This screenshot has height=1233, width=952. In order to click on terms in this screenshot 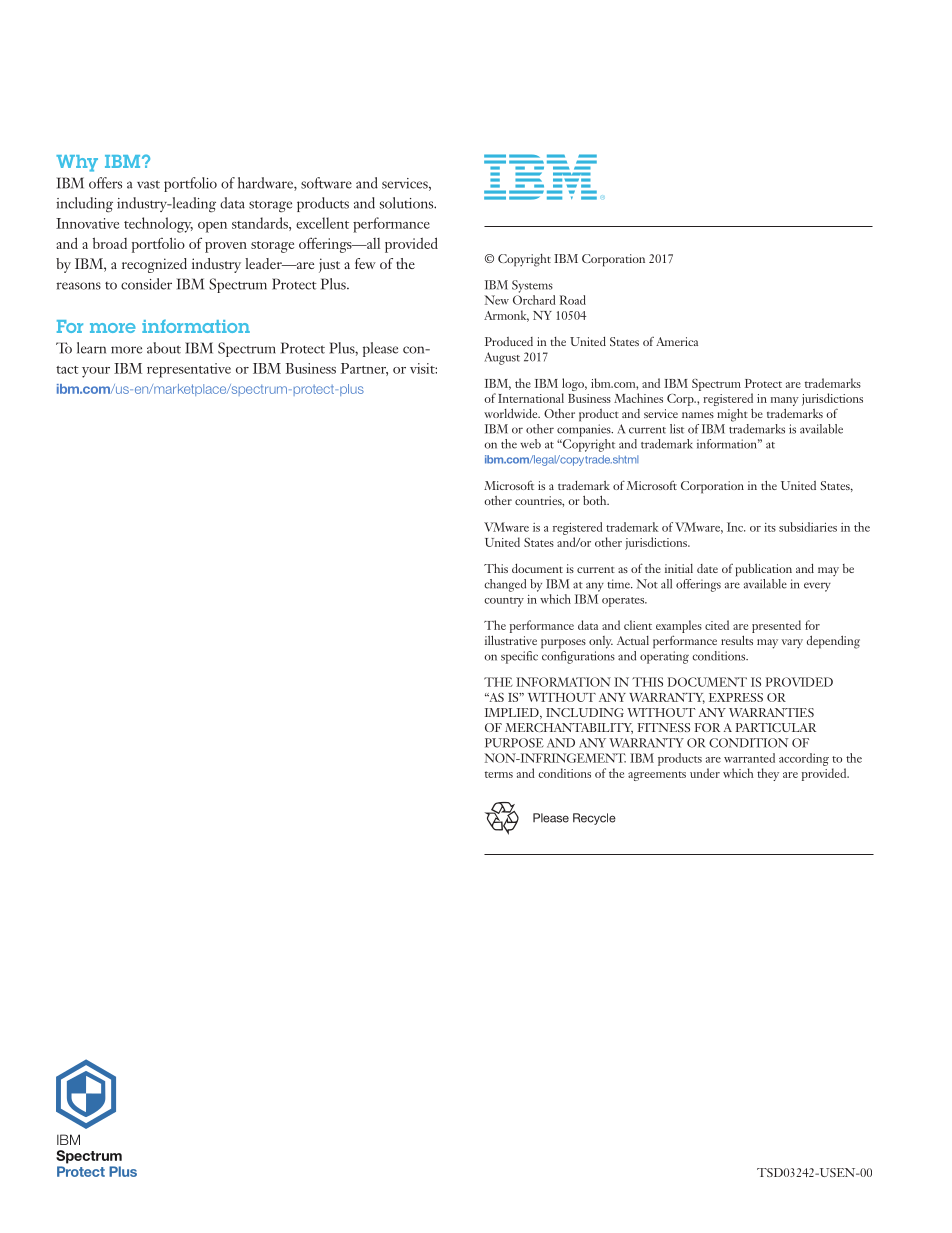, I will do `click(499, 774)`.
